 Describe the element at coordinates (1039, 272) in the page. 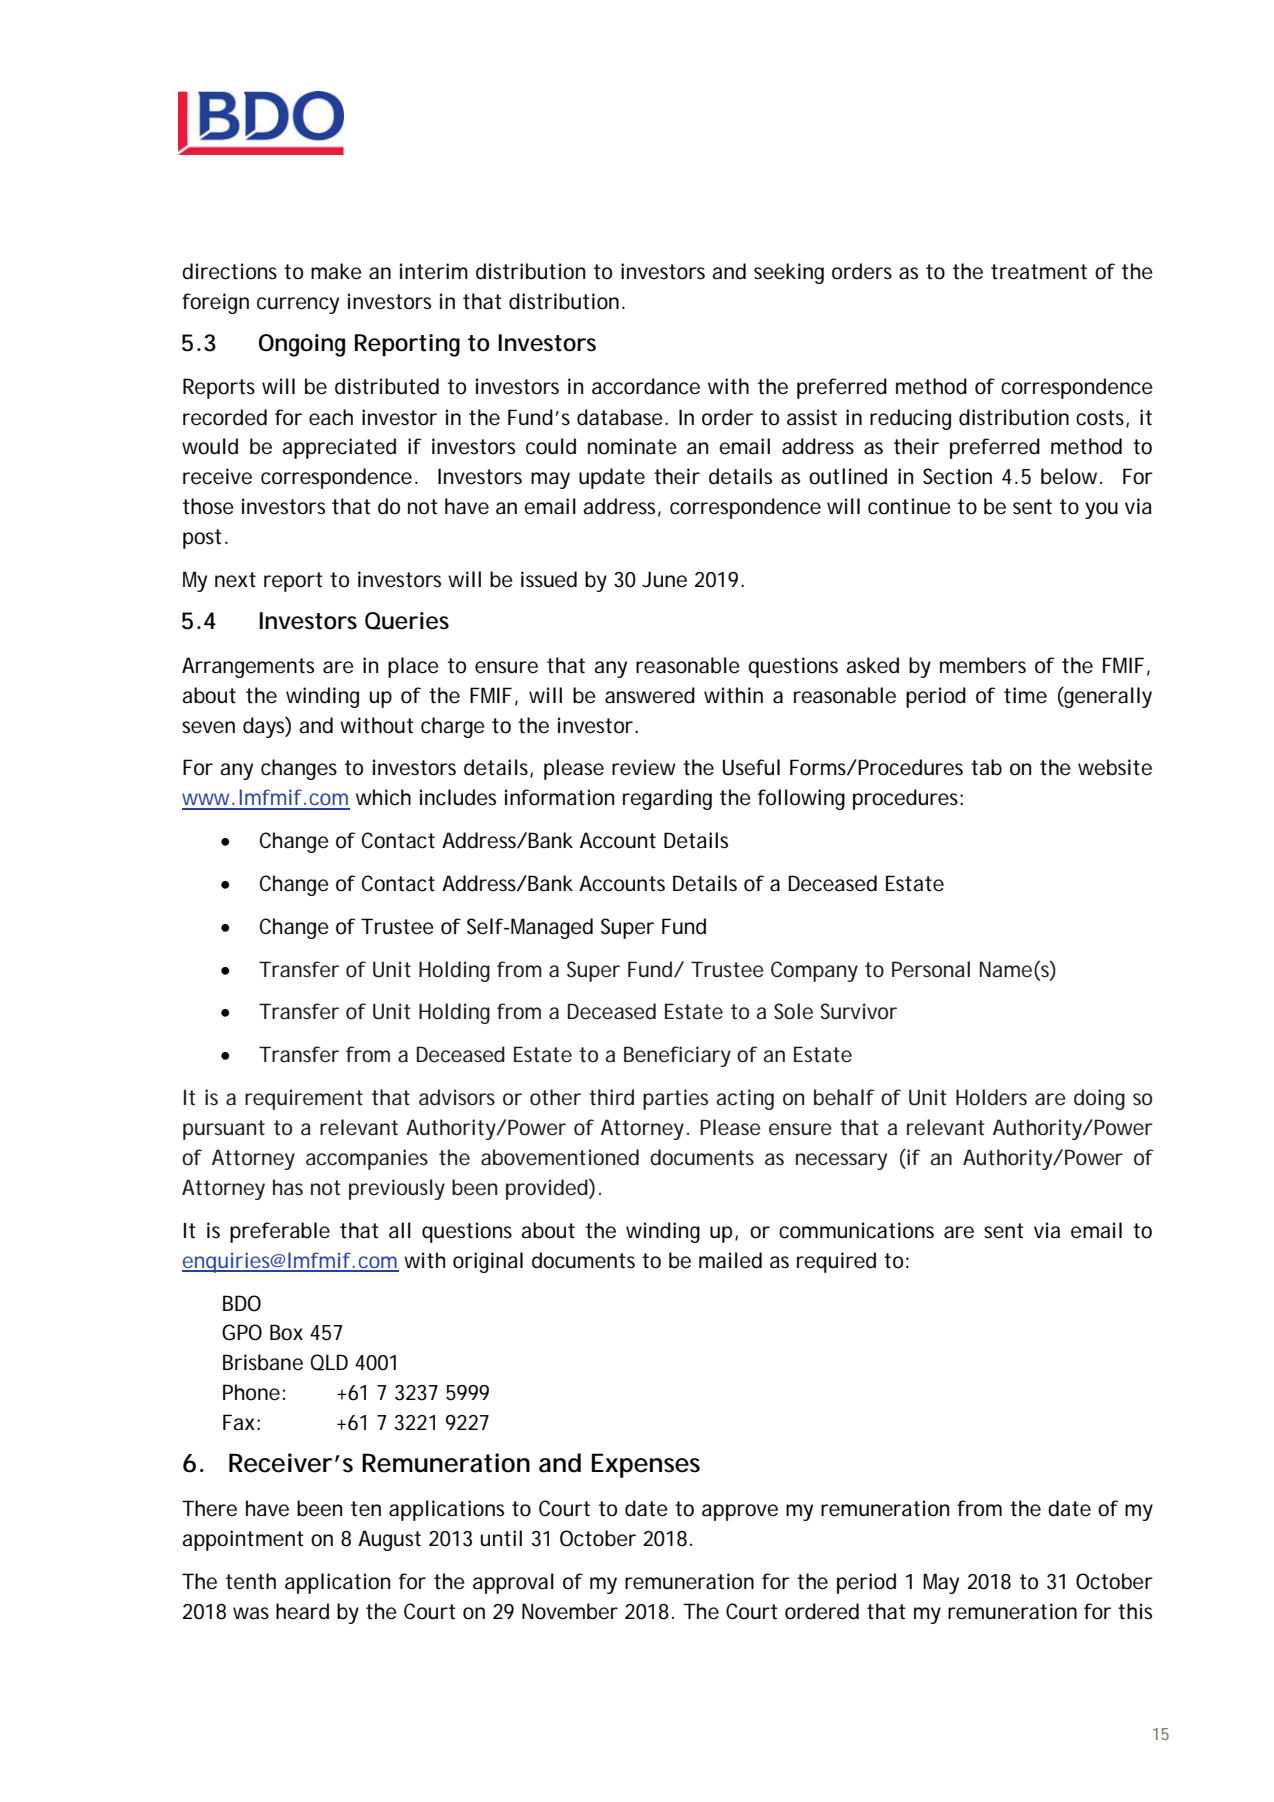

I see `treatment` at that location.
